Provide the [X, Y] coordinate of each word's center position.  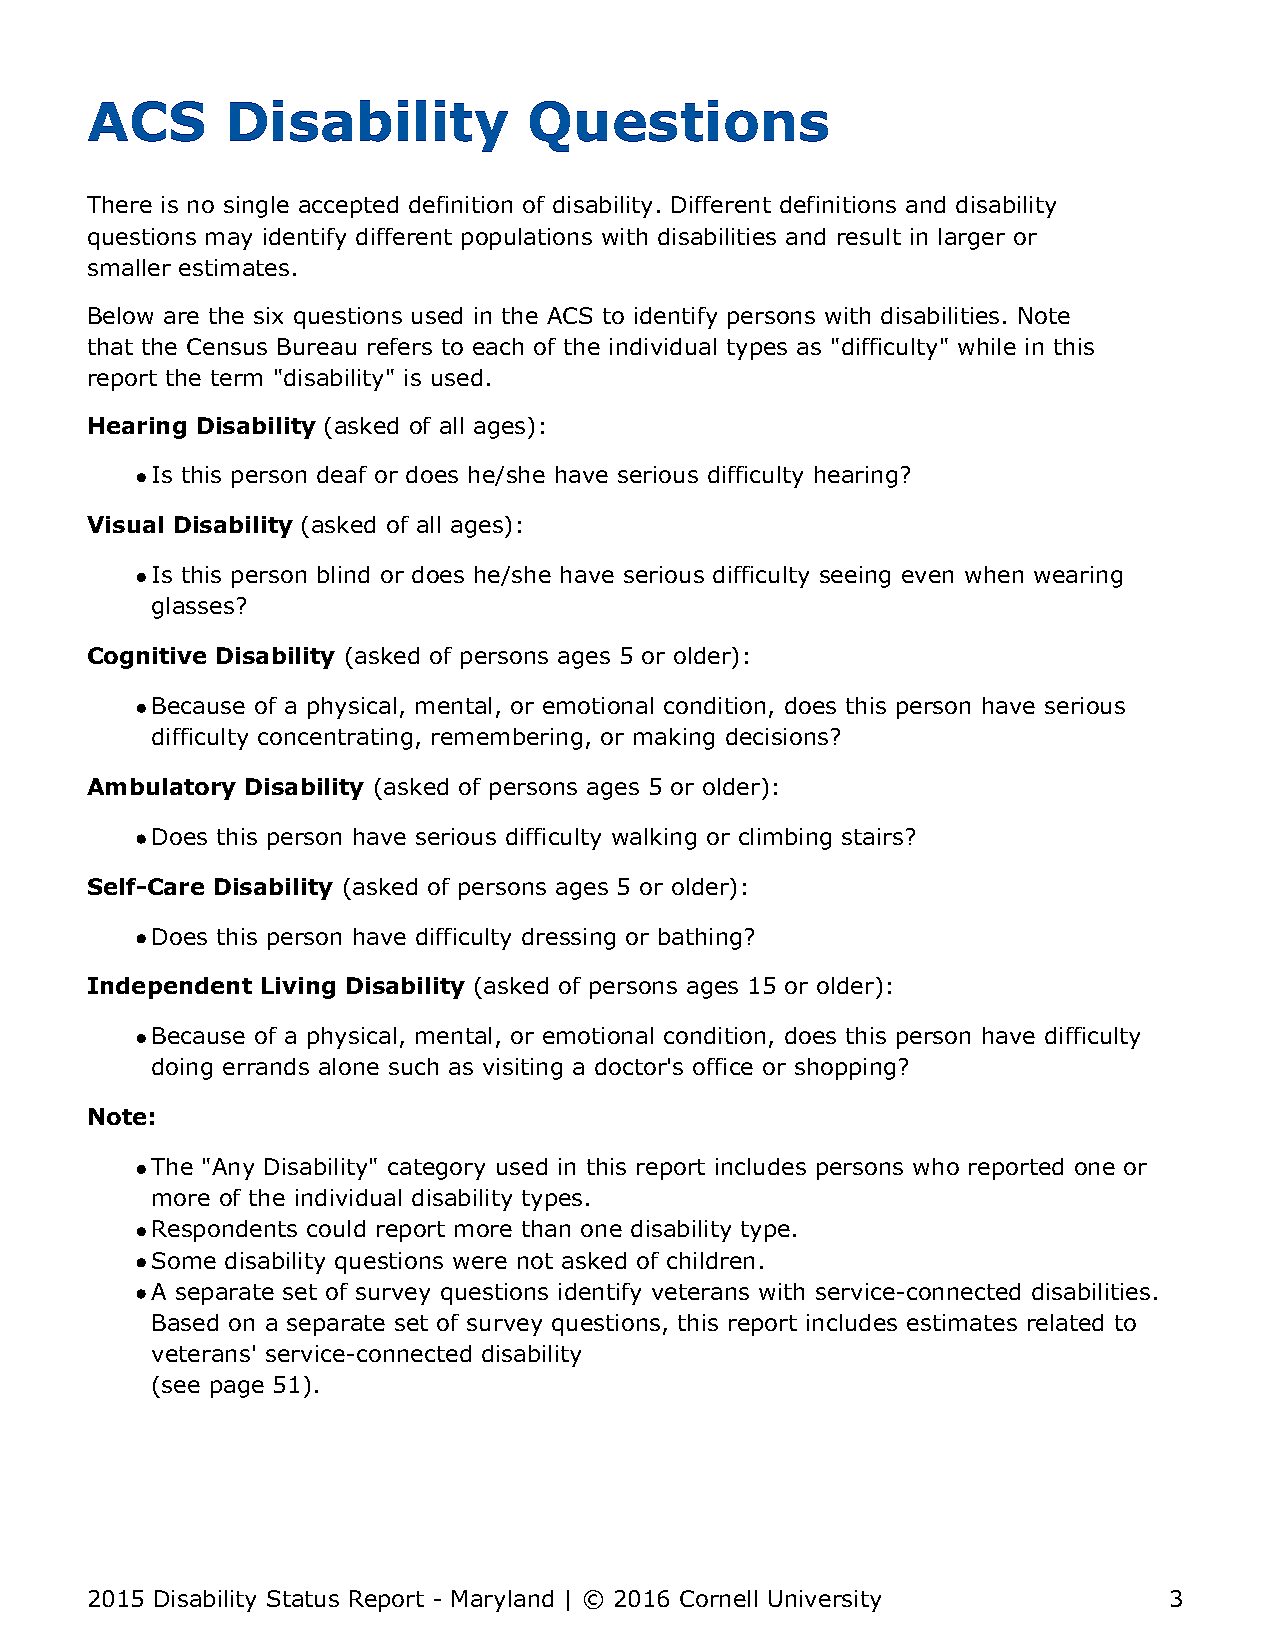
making [674, 739]
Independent [170, 988]
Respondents [225, 1231]
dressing [568, 939]
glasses [193, 608]
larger [972, 239]
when [994, 574]
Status [303, 1598]
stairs [872, 836]
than [546, 1228]
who [936, 1166]
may [229, 241]
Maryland [502, 1601]
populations [527, 239]
